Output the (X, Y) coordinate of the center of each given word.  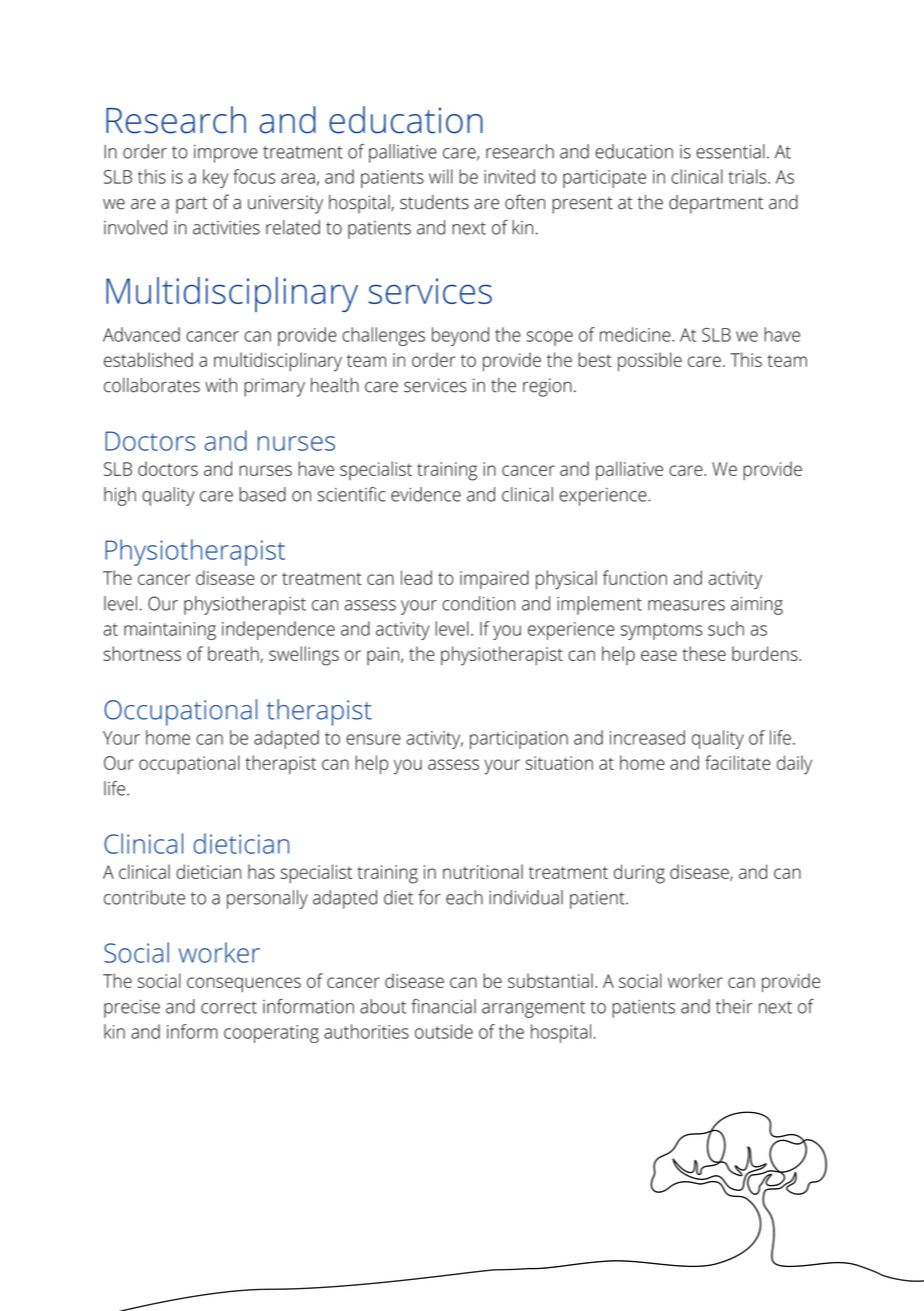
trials (749, 176)
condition (478, 603)
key (215, 178)
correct (229, 1007)
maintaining (170, 631)
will (441, 176)
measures (686, 605)
